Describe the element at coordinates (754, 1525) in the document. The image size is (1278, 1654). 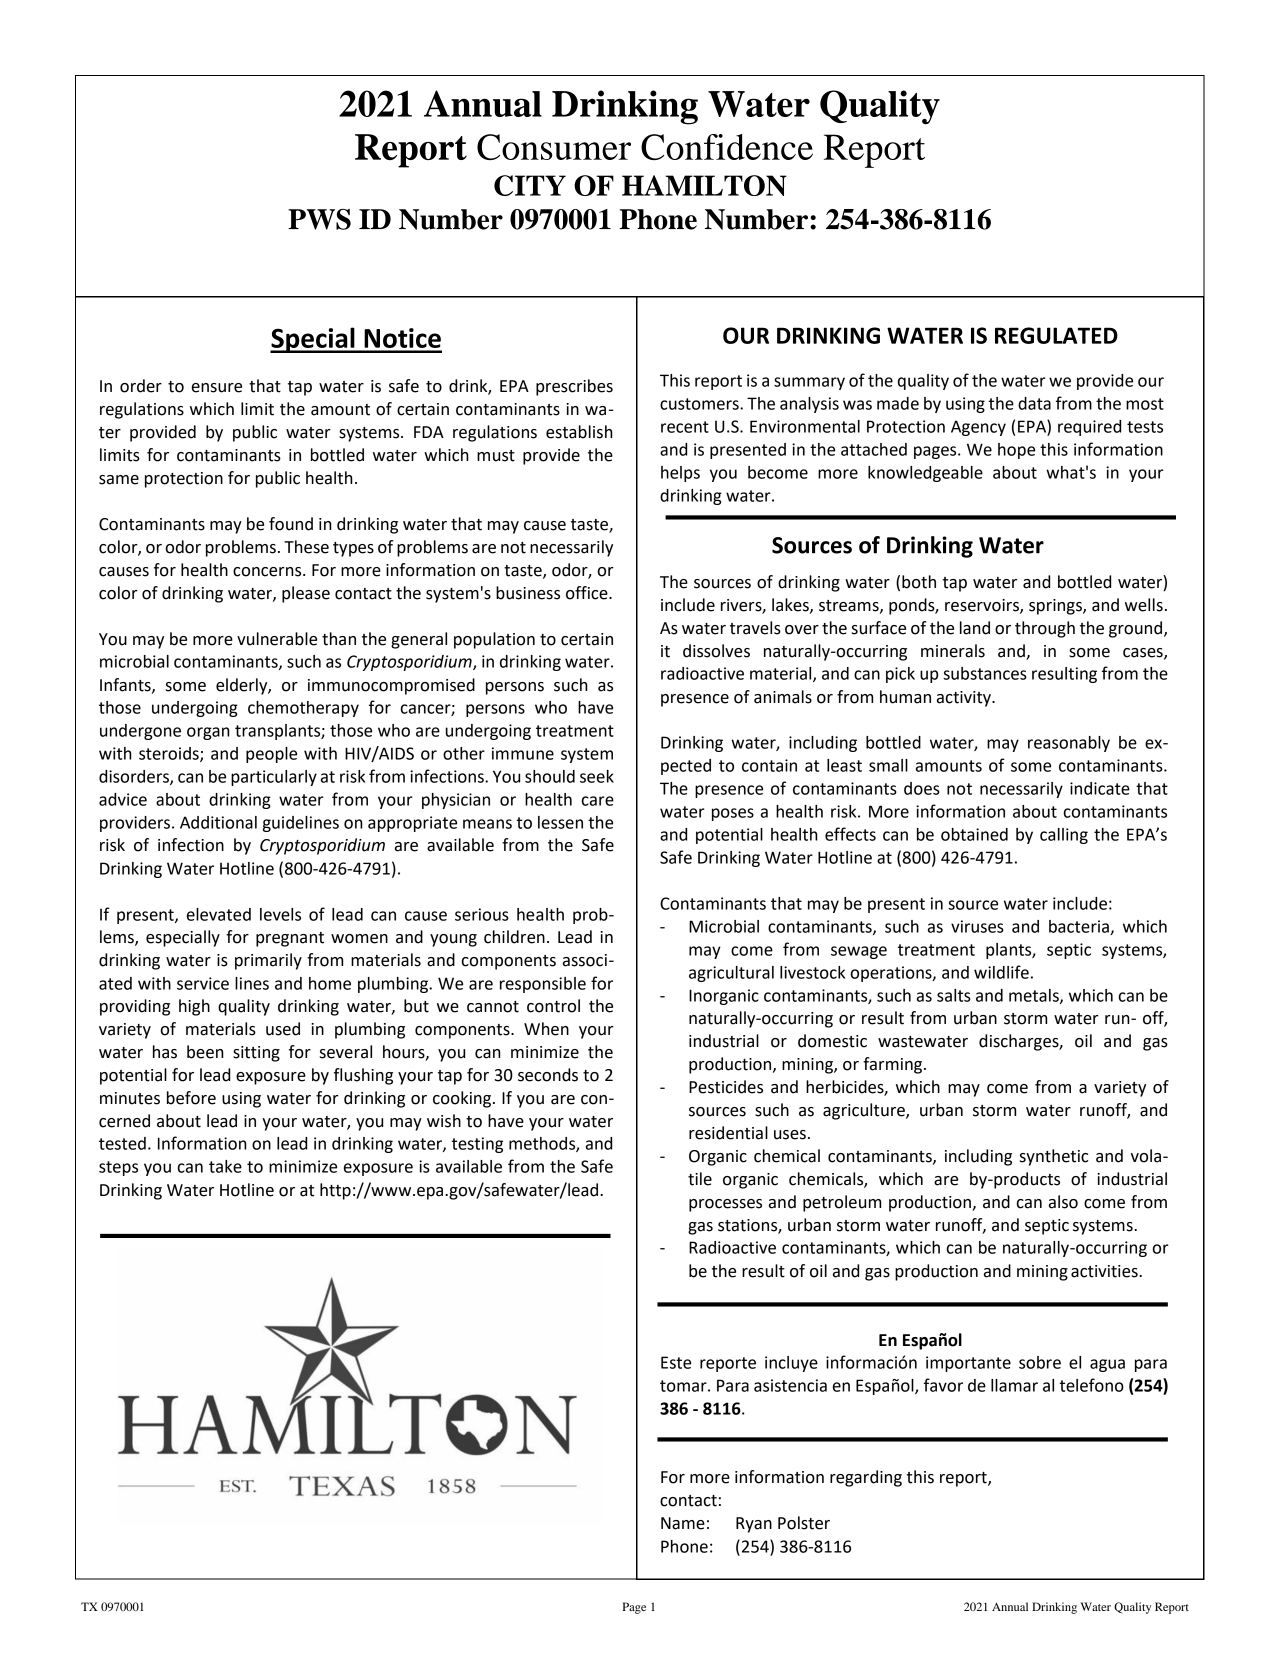
I see `Ryan` at that location.
